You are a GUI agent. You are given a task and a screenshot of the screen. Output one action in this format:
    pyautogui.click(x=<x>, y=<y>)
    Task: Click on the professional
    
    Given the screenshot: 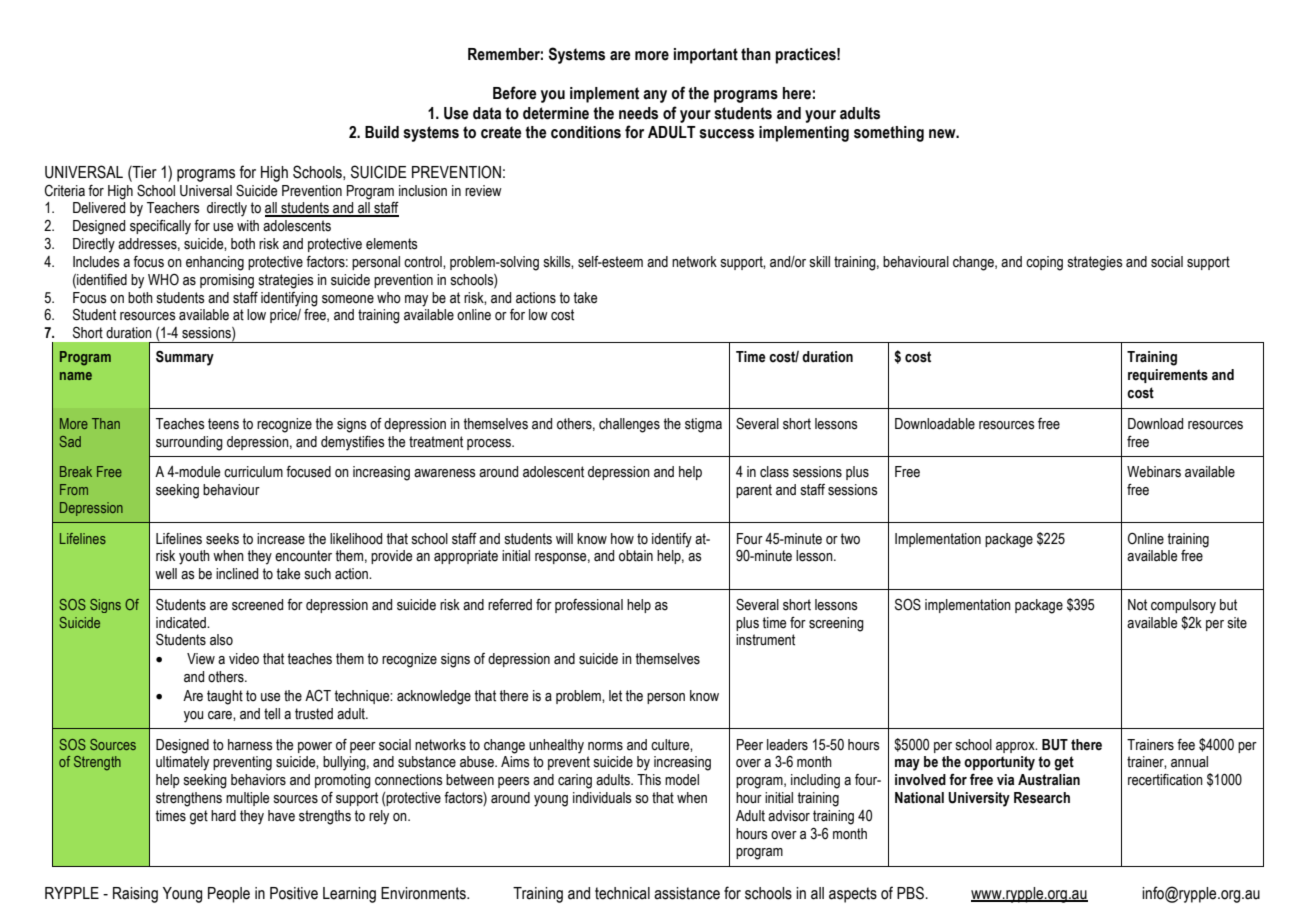 What is the action you would take?
    pyautogui.click(x=589, y=606)
